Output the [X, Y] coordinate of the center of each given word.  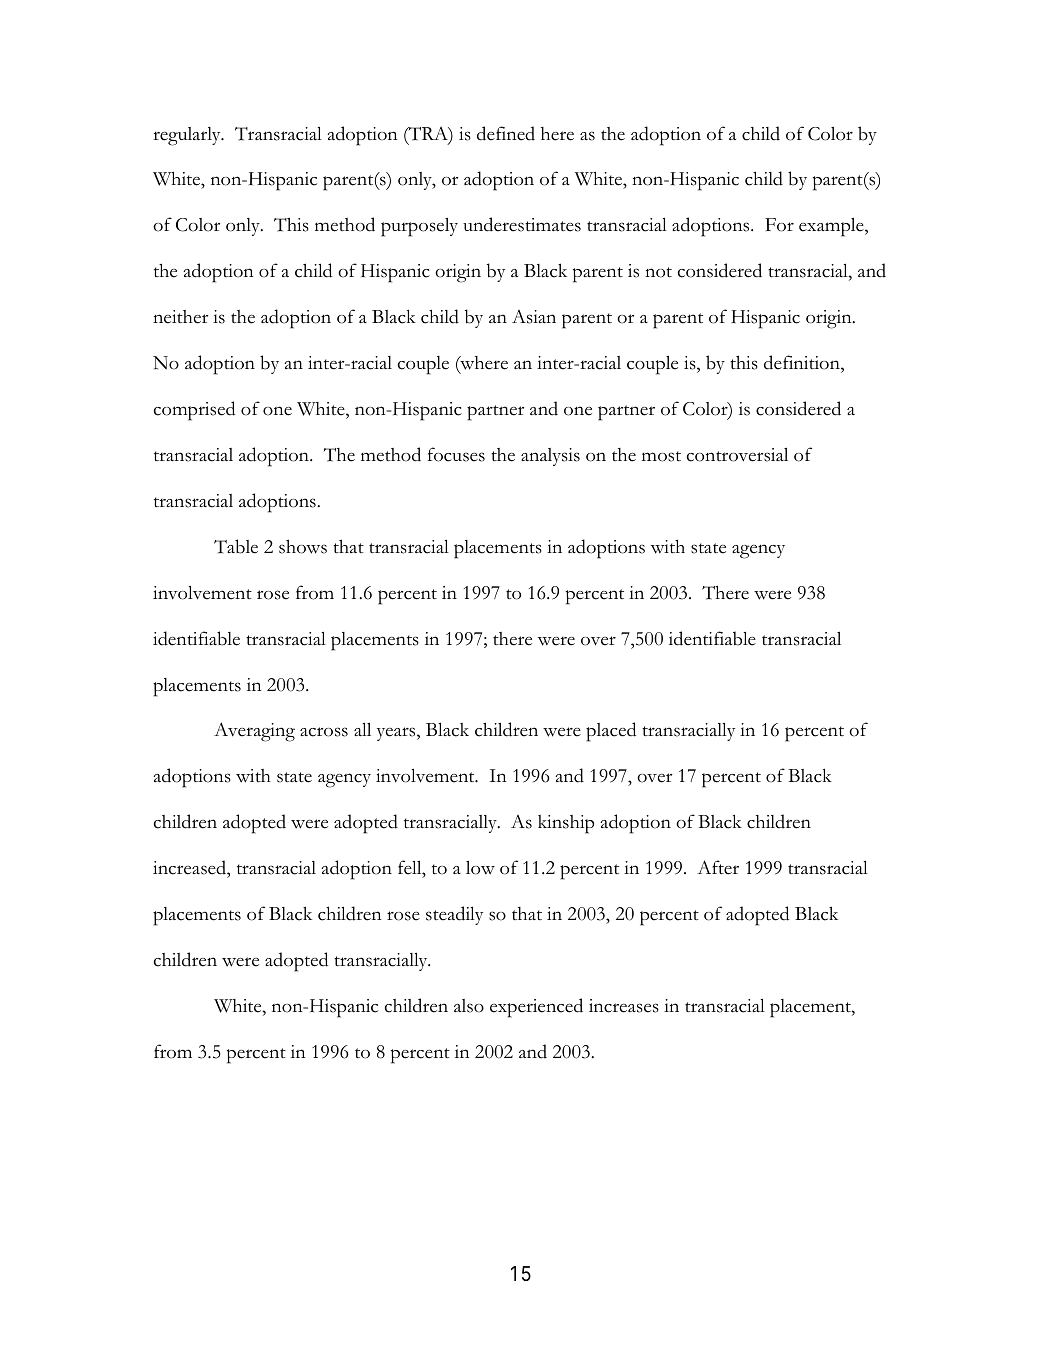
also [469, 1006]
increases [624, 1006]
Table [236, 546]
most [661, 456]
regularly [188, 136]
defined [506, 133]
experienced [536, 1008]
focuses [456, 454]
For [779, 225]
